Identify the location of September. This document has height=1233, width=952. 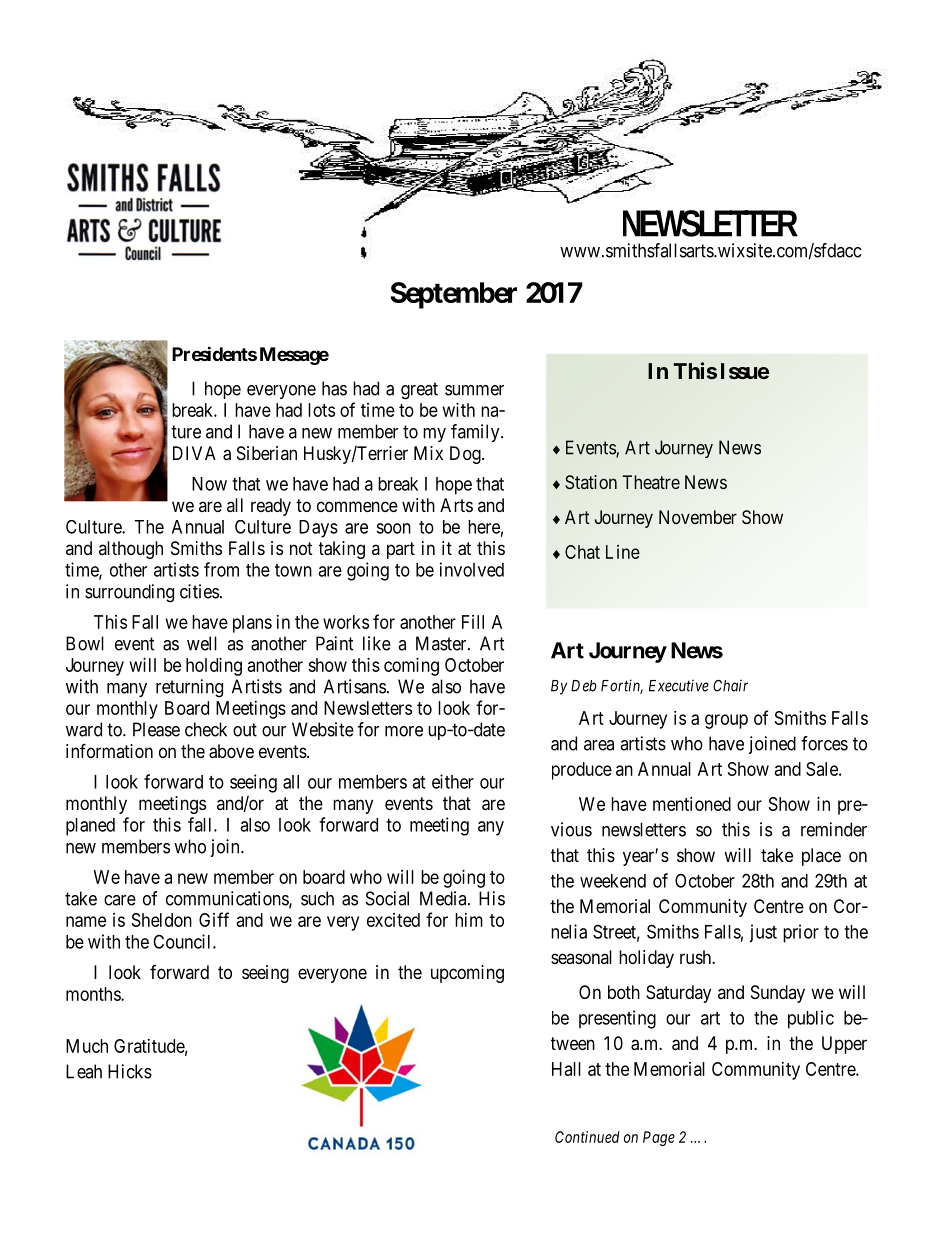
(453, 295).
